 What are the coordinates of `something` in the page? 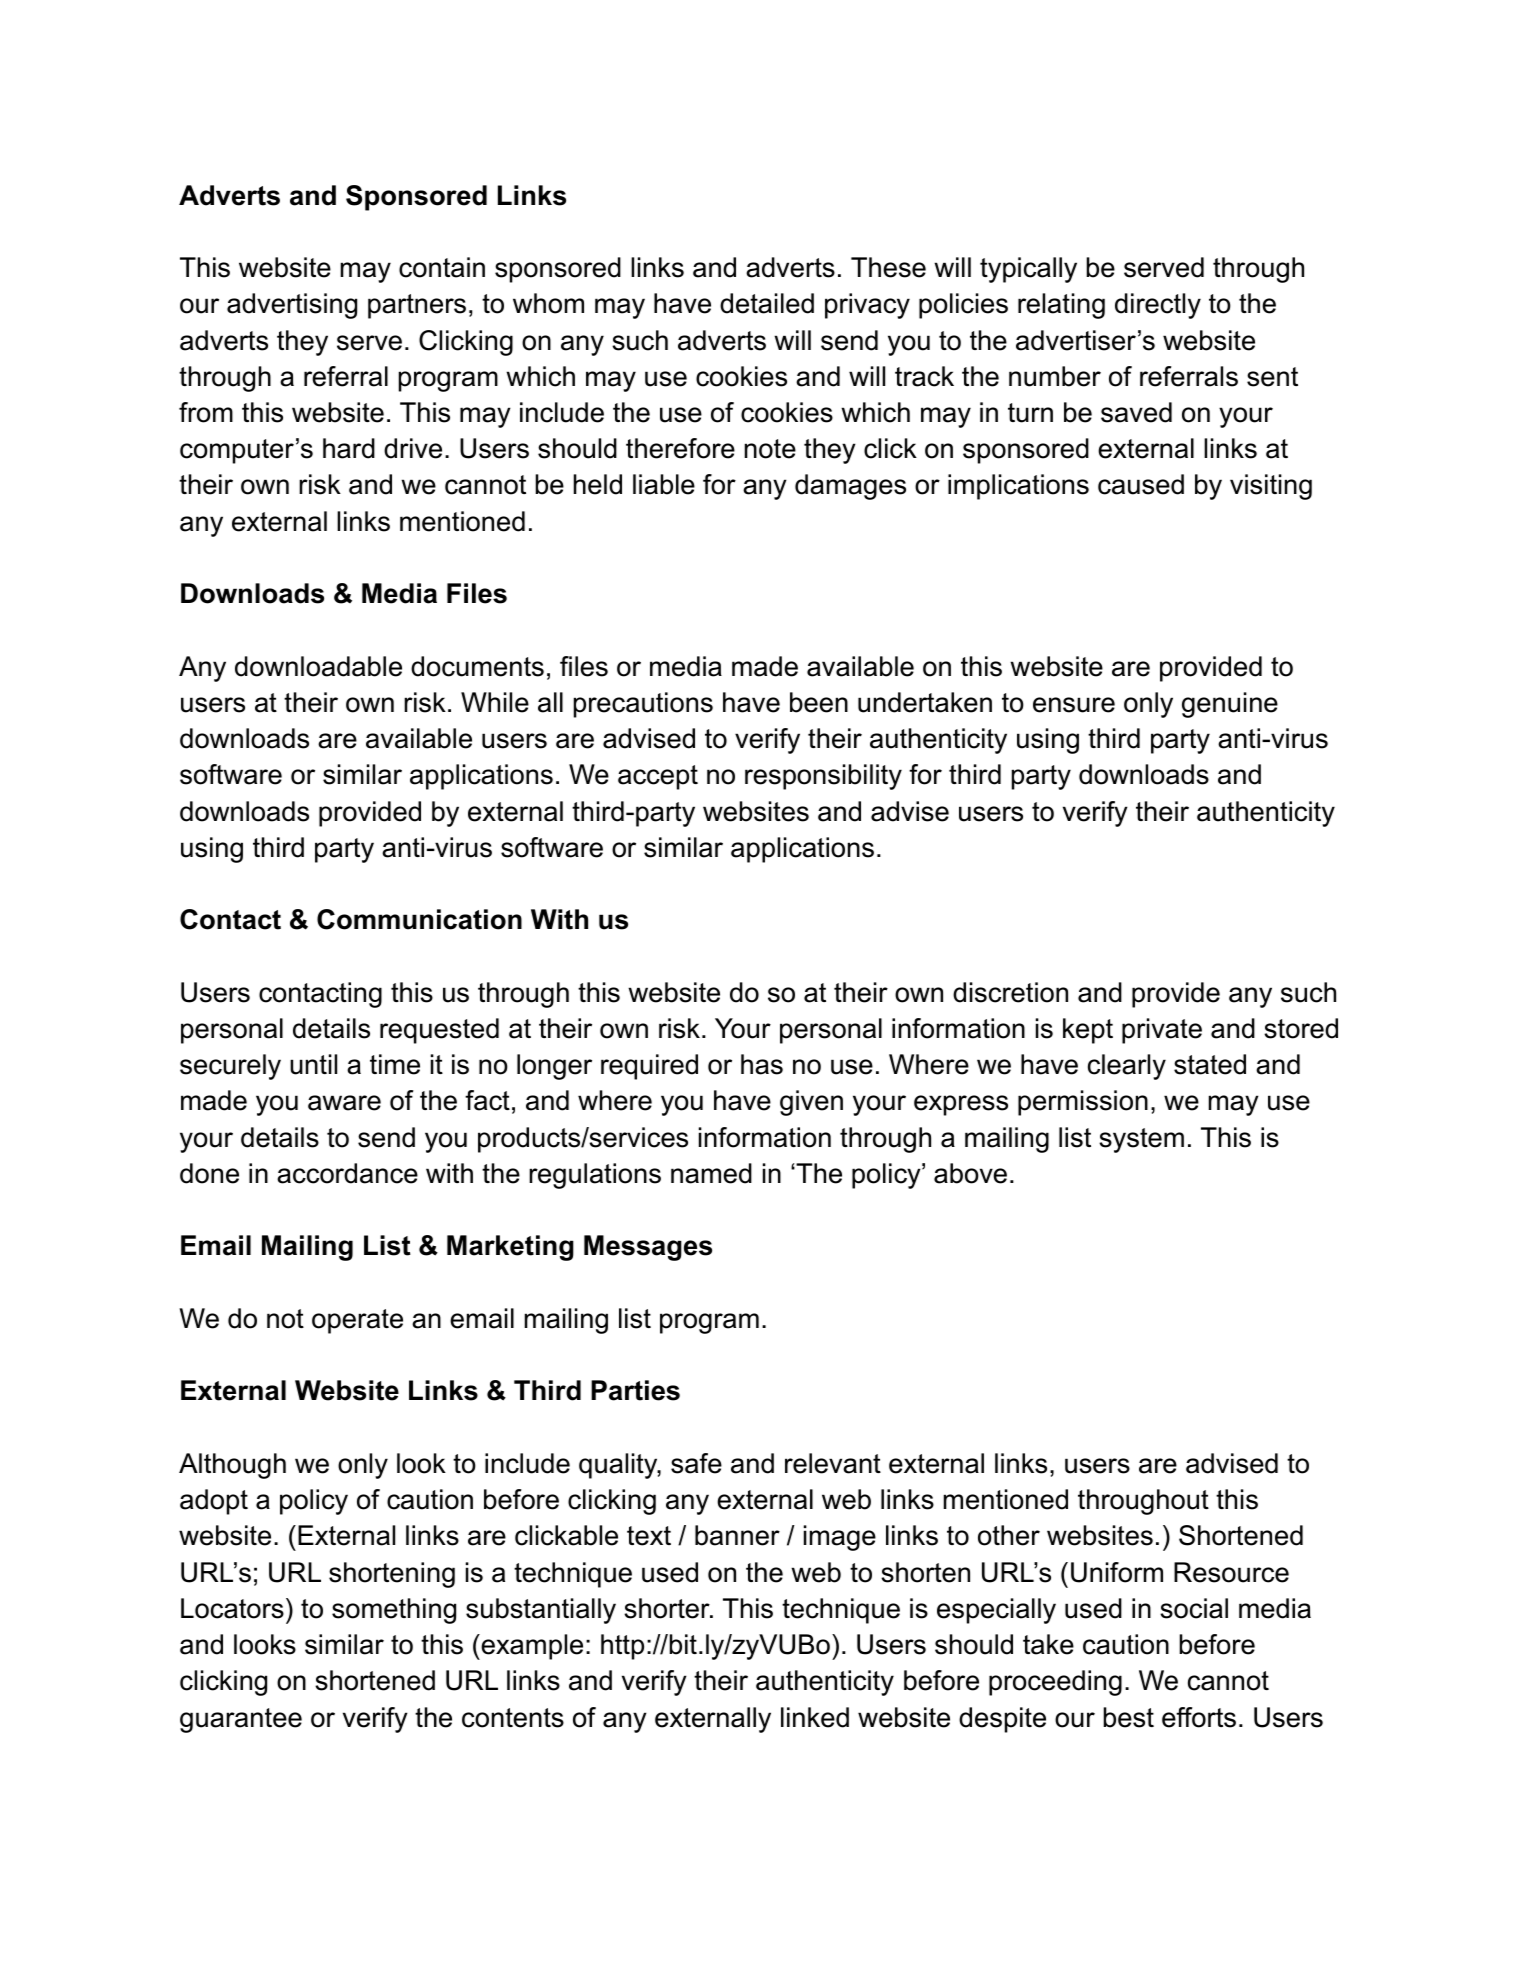 It's located at (394, 1611).
